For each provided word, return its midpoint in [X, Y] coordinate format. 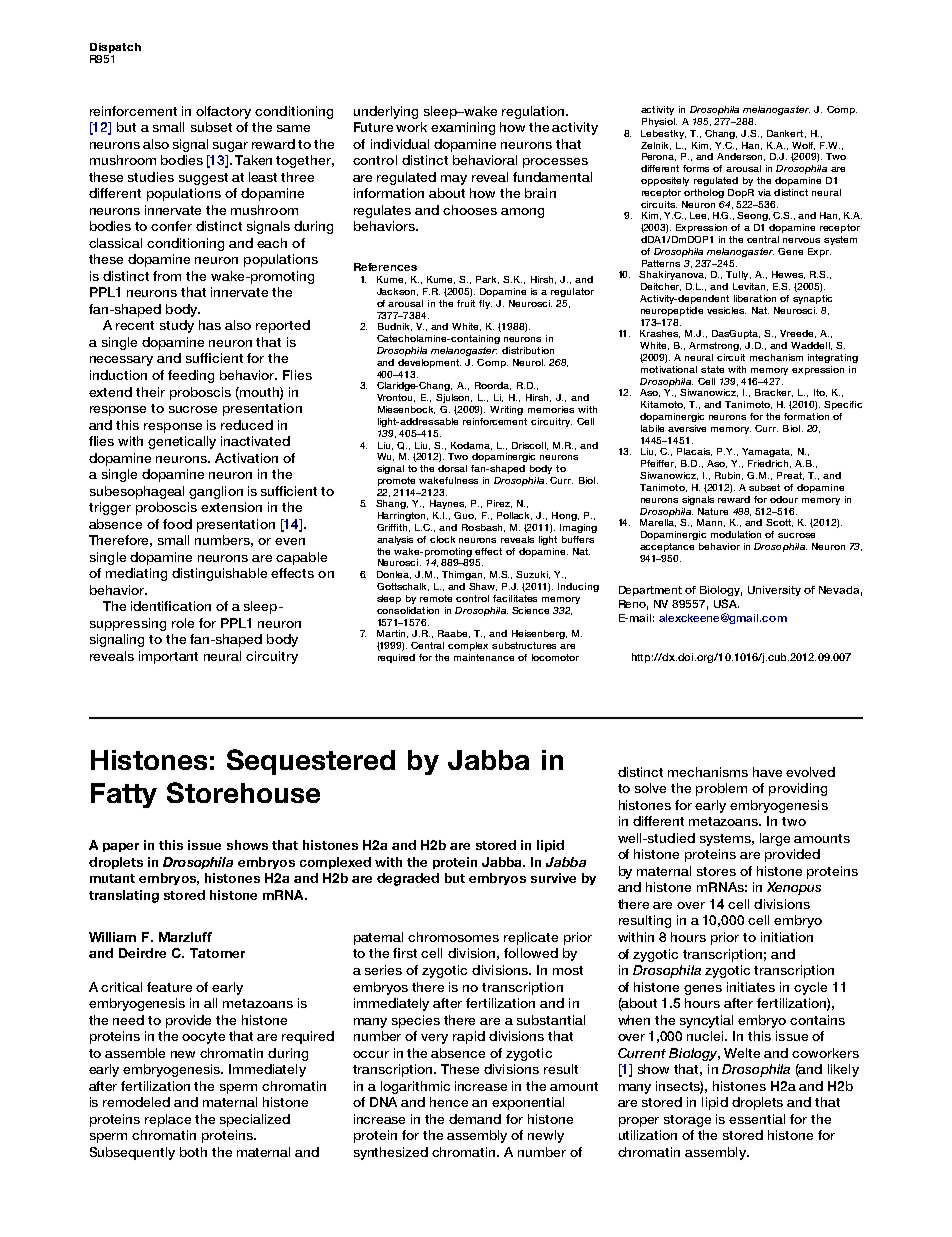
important [168, 657]
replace [168, 1120]
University [774, 591]
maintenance [484, 657]
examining [463, 128]
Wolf [803, 146]
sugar [230, 147]
